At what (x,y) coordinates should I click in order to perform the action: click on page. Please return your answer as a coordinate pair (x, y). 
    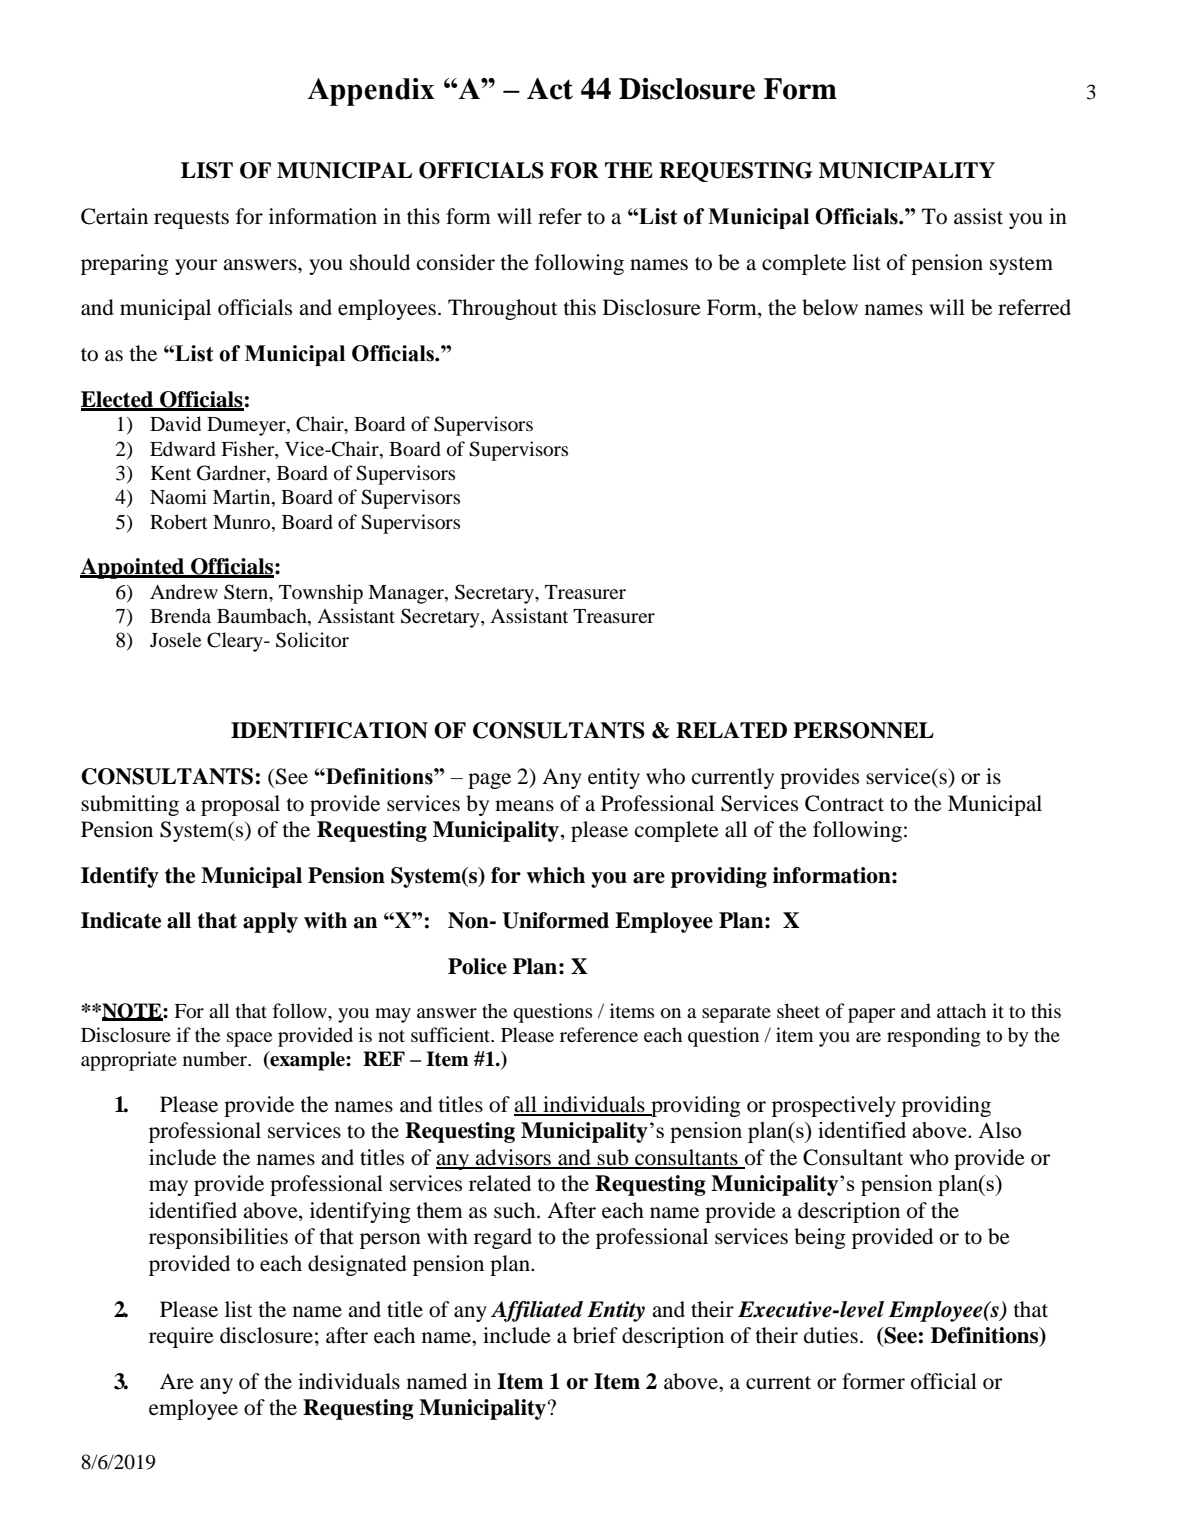
    Looking at the image, I should click on (489, 781).
